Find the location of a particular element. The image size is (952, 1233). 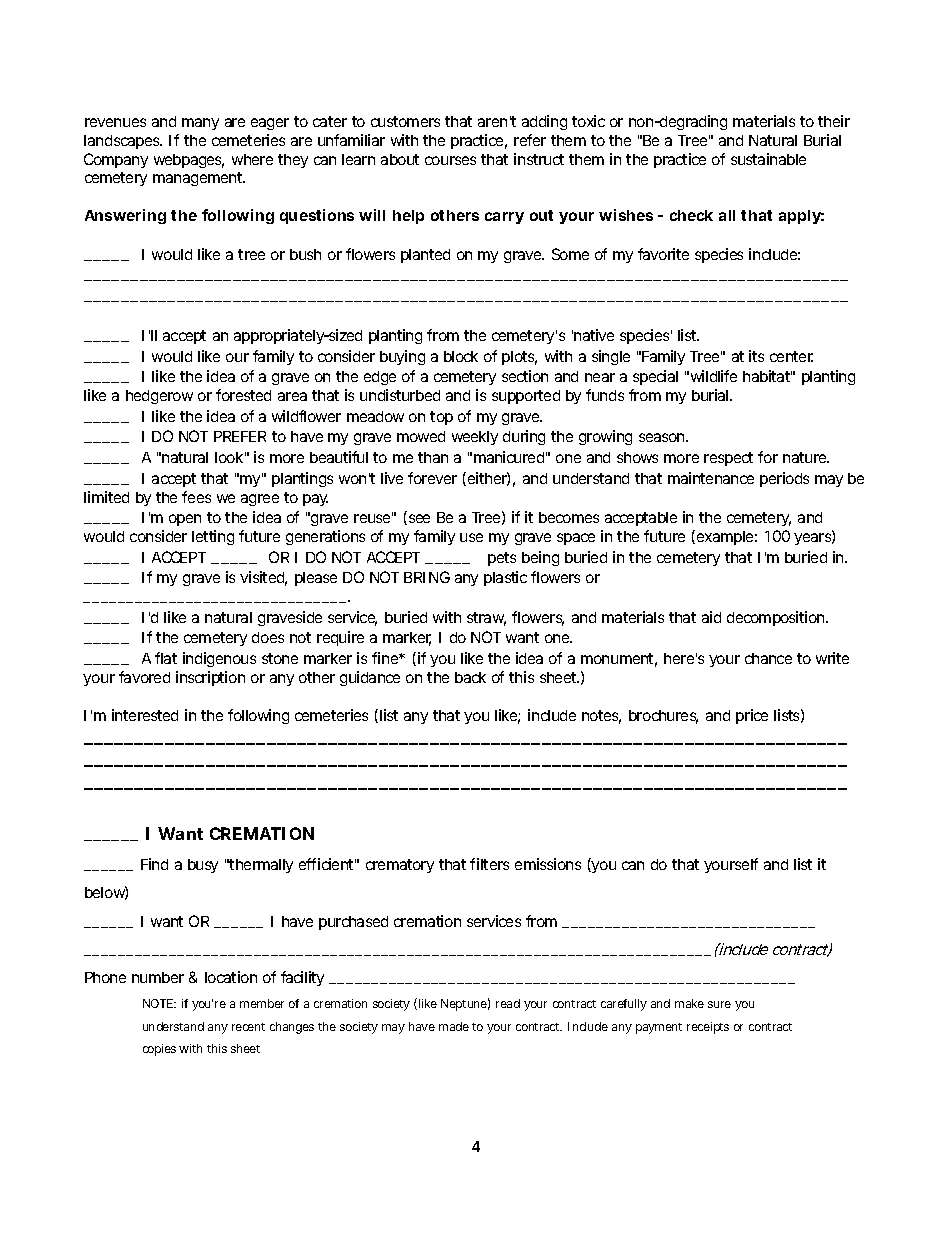

copies is located at coordinates (159, 1050).
